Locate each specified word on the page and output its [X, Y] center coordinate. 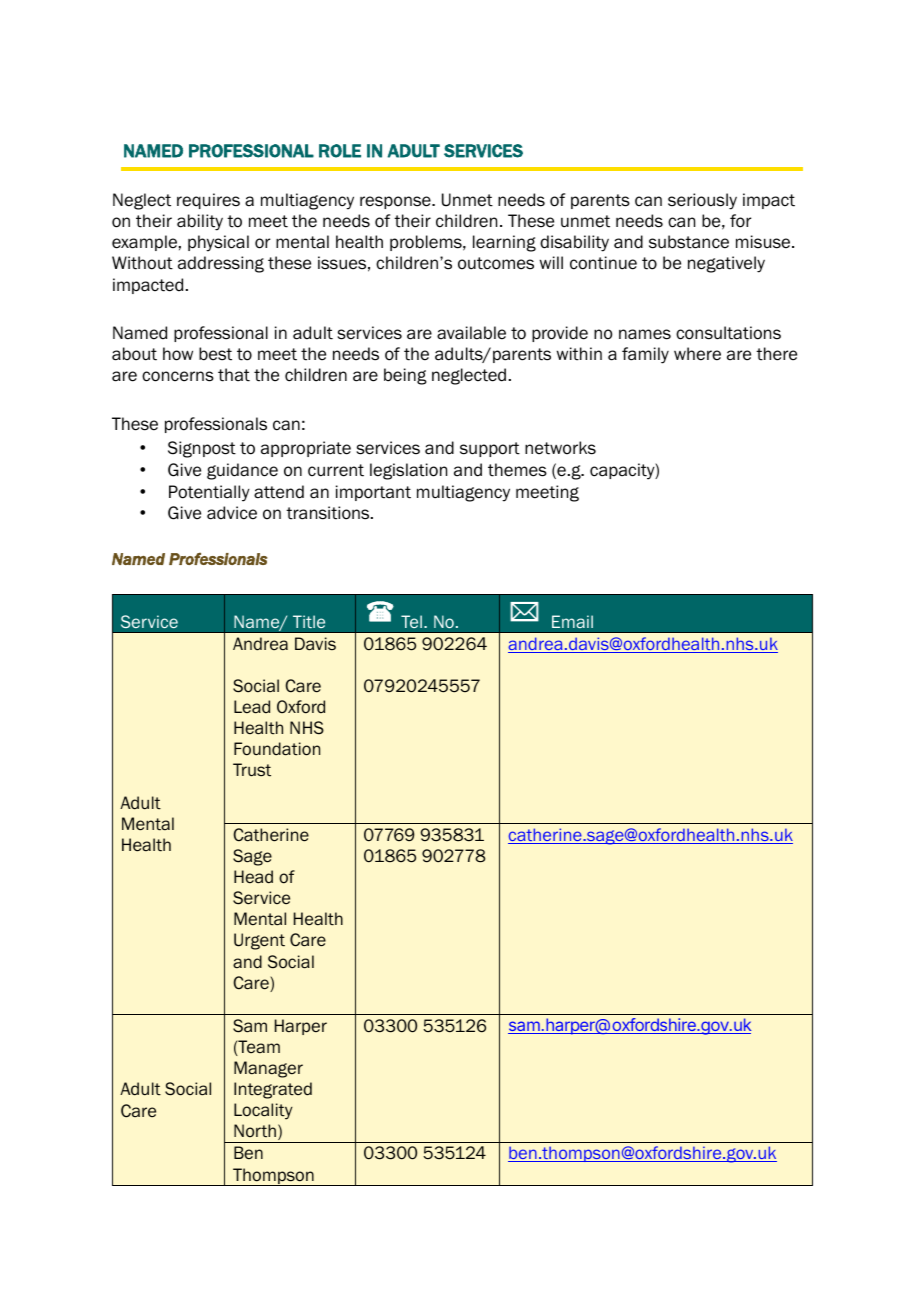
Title [309, 621]
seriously [702, 201]
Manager [268, 1069]
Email [572, 621]
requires [208, 201]
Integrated [273, 1090]
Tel [411, 621]
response [396, 202]
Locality [263, 1111]
